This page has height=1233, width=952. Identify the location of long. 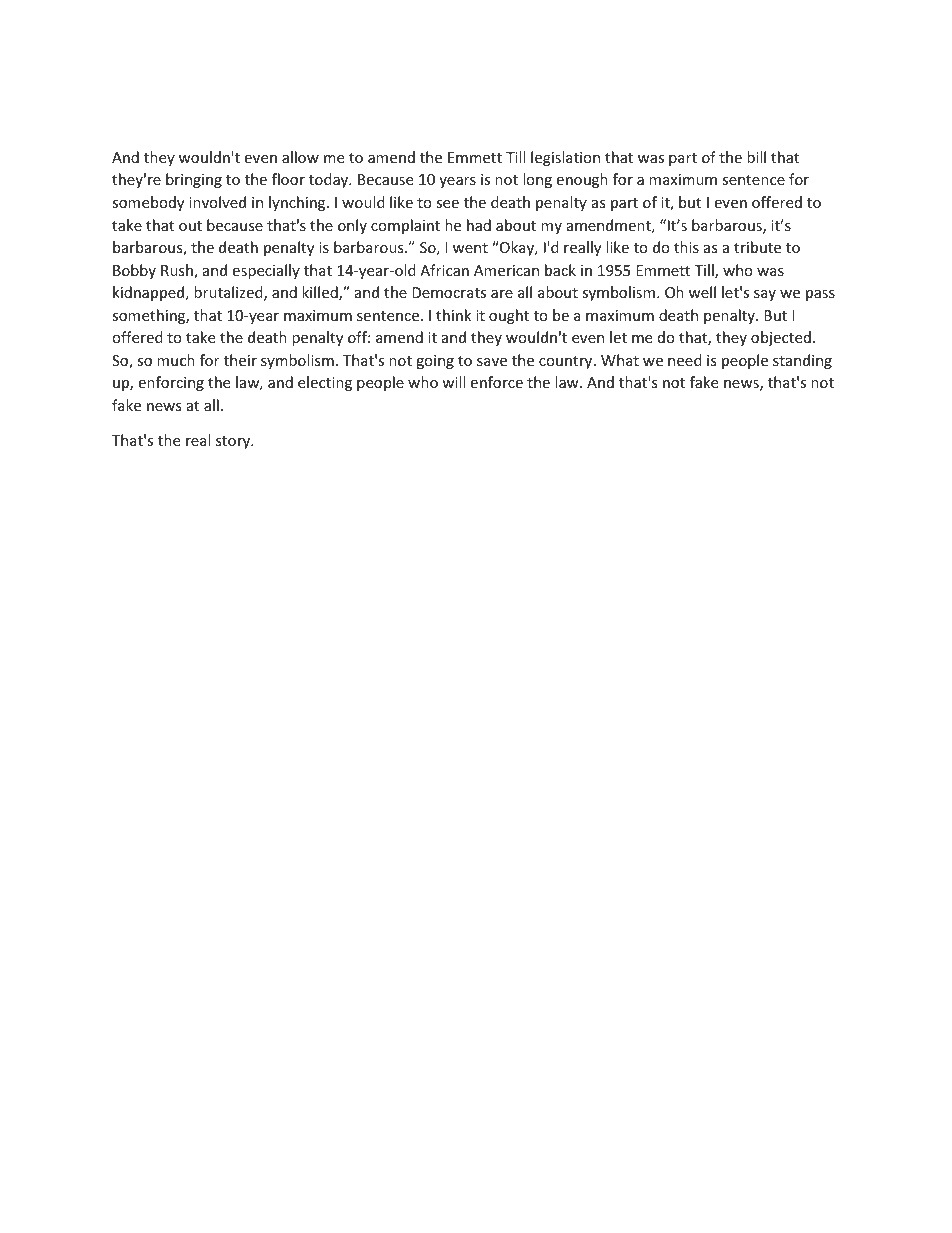
(537, 180).
